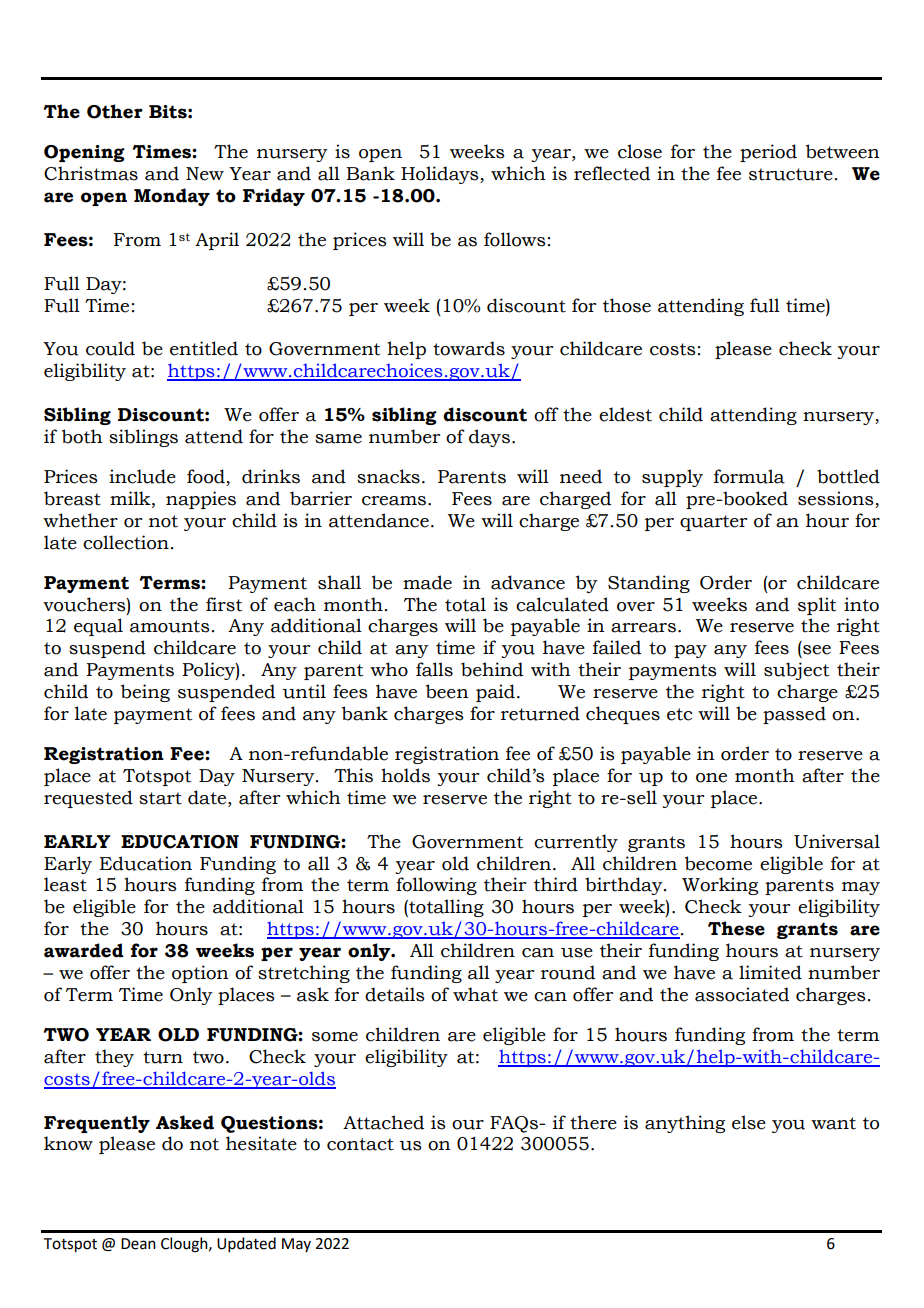 The image size is (924, 1308). Describe the element at coordinates (627, 305) in the screenshot. I see `those` at that location.
